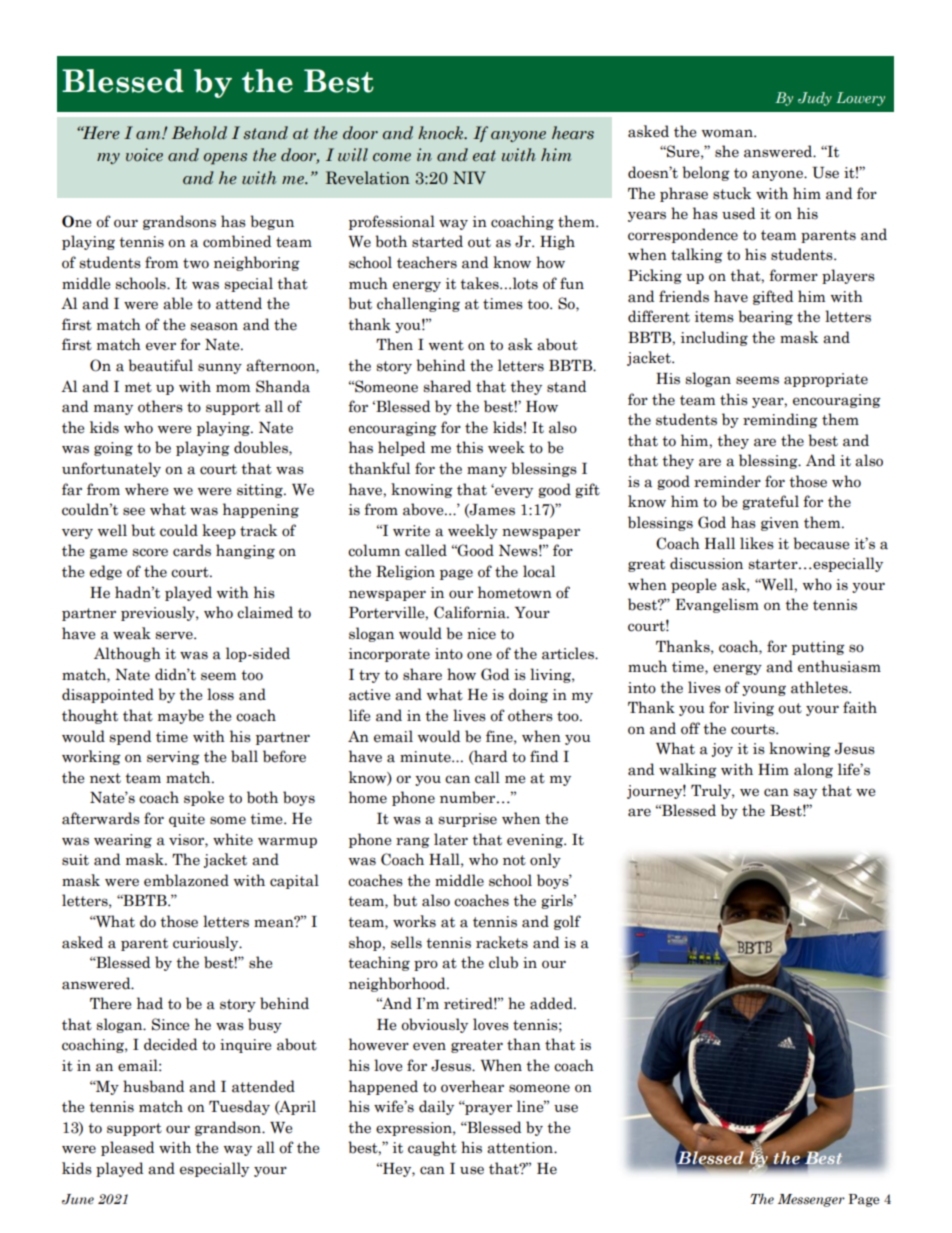 Image resolution: width=952 pixels, height=1233 pixels. Describe the element at coordinates (199, 133) in the screenshot. I see `Behold` at that location.
